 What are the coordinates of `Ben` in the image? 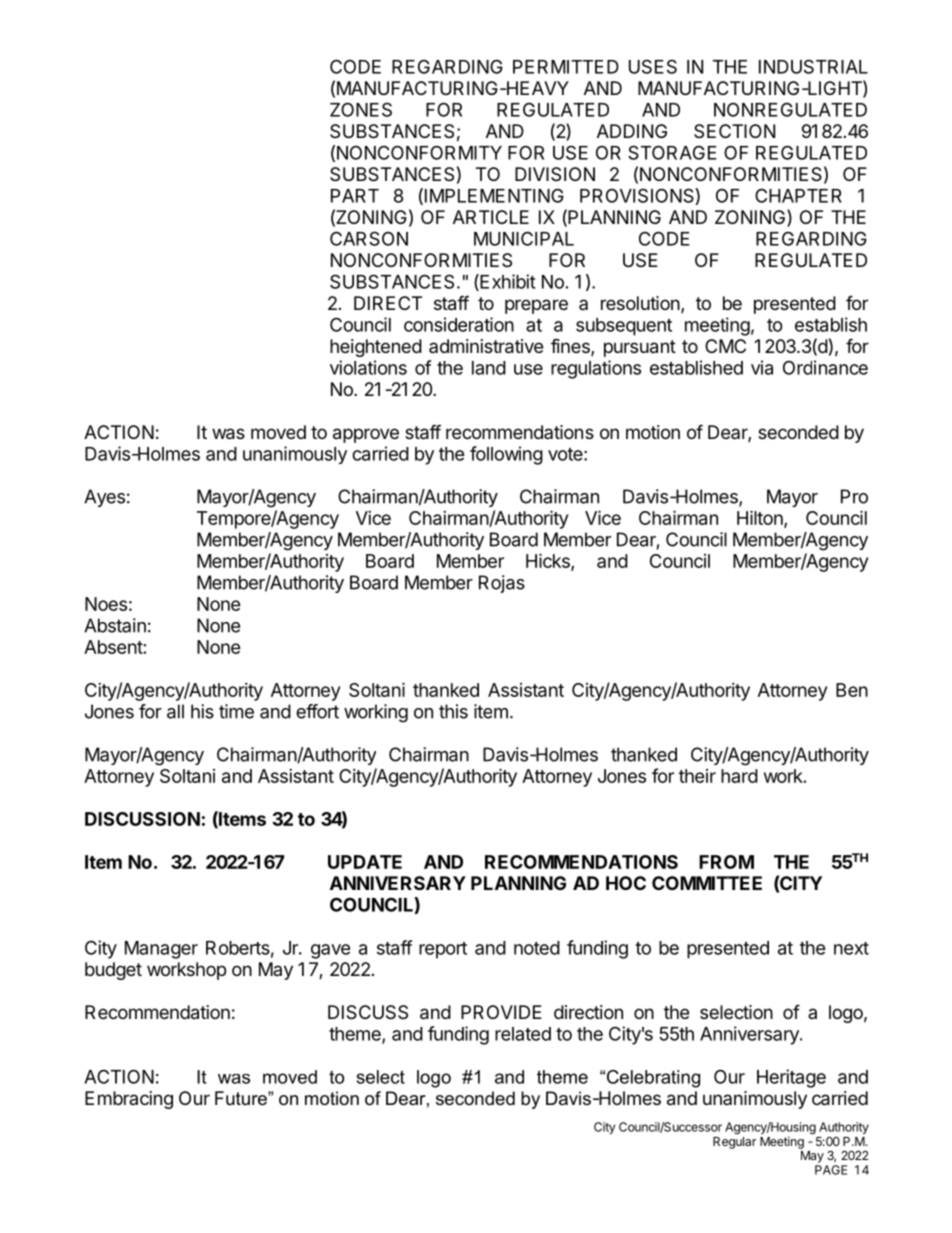 It's located at (852, 690).
